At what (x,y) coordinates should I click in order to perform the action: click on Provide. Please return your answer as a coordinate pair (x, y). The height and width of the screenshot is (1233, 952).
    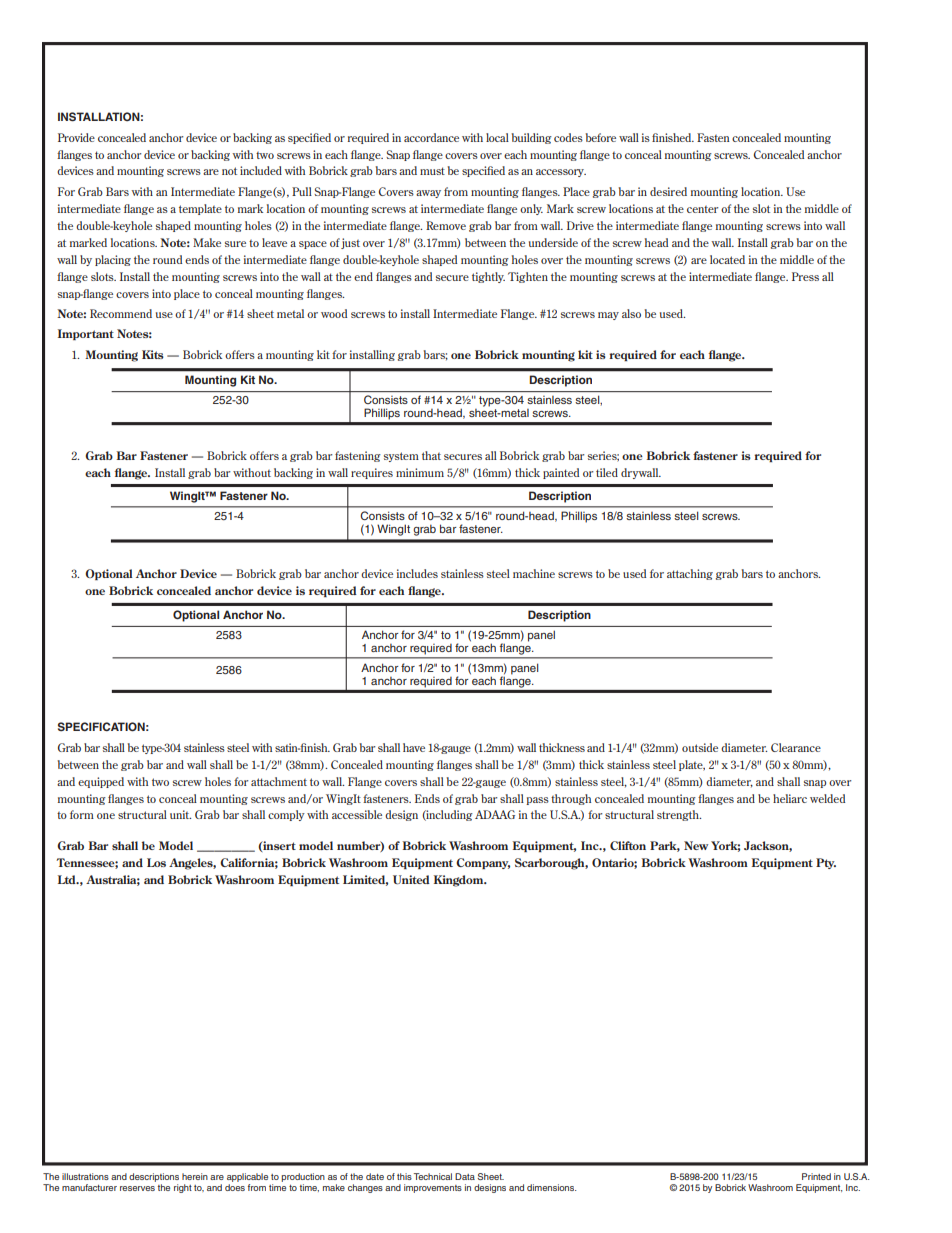
    Looking at the image, I should click on (76, 137).
